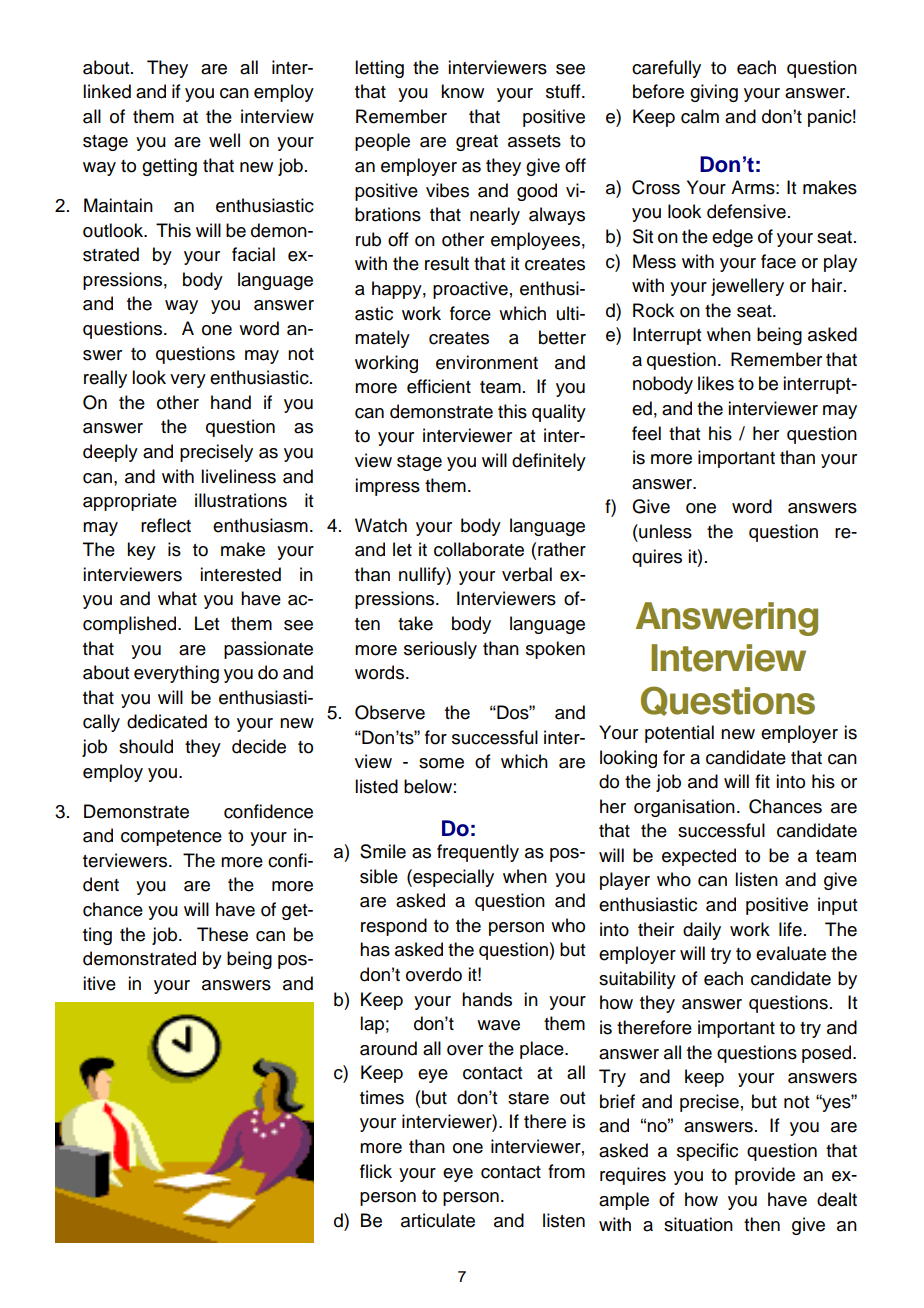 The width and height of the image is (924, 1308). I want to click on flick, so click(376, 1171).
